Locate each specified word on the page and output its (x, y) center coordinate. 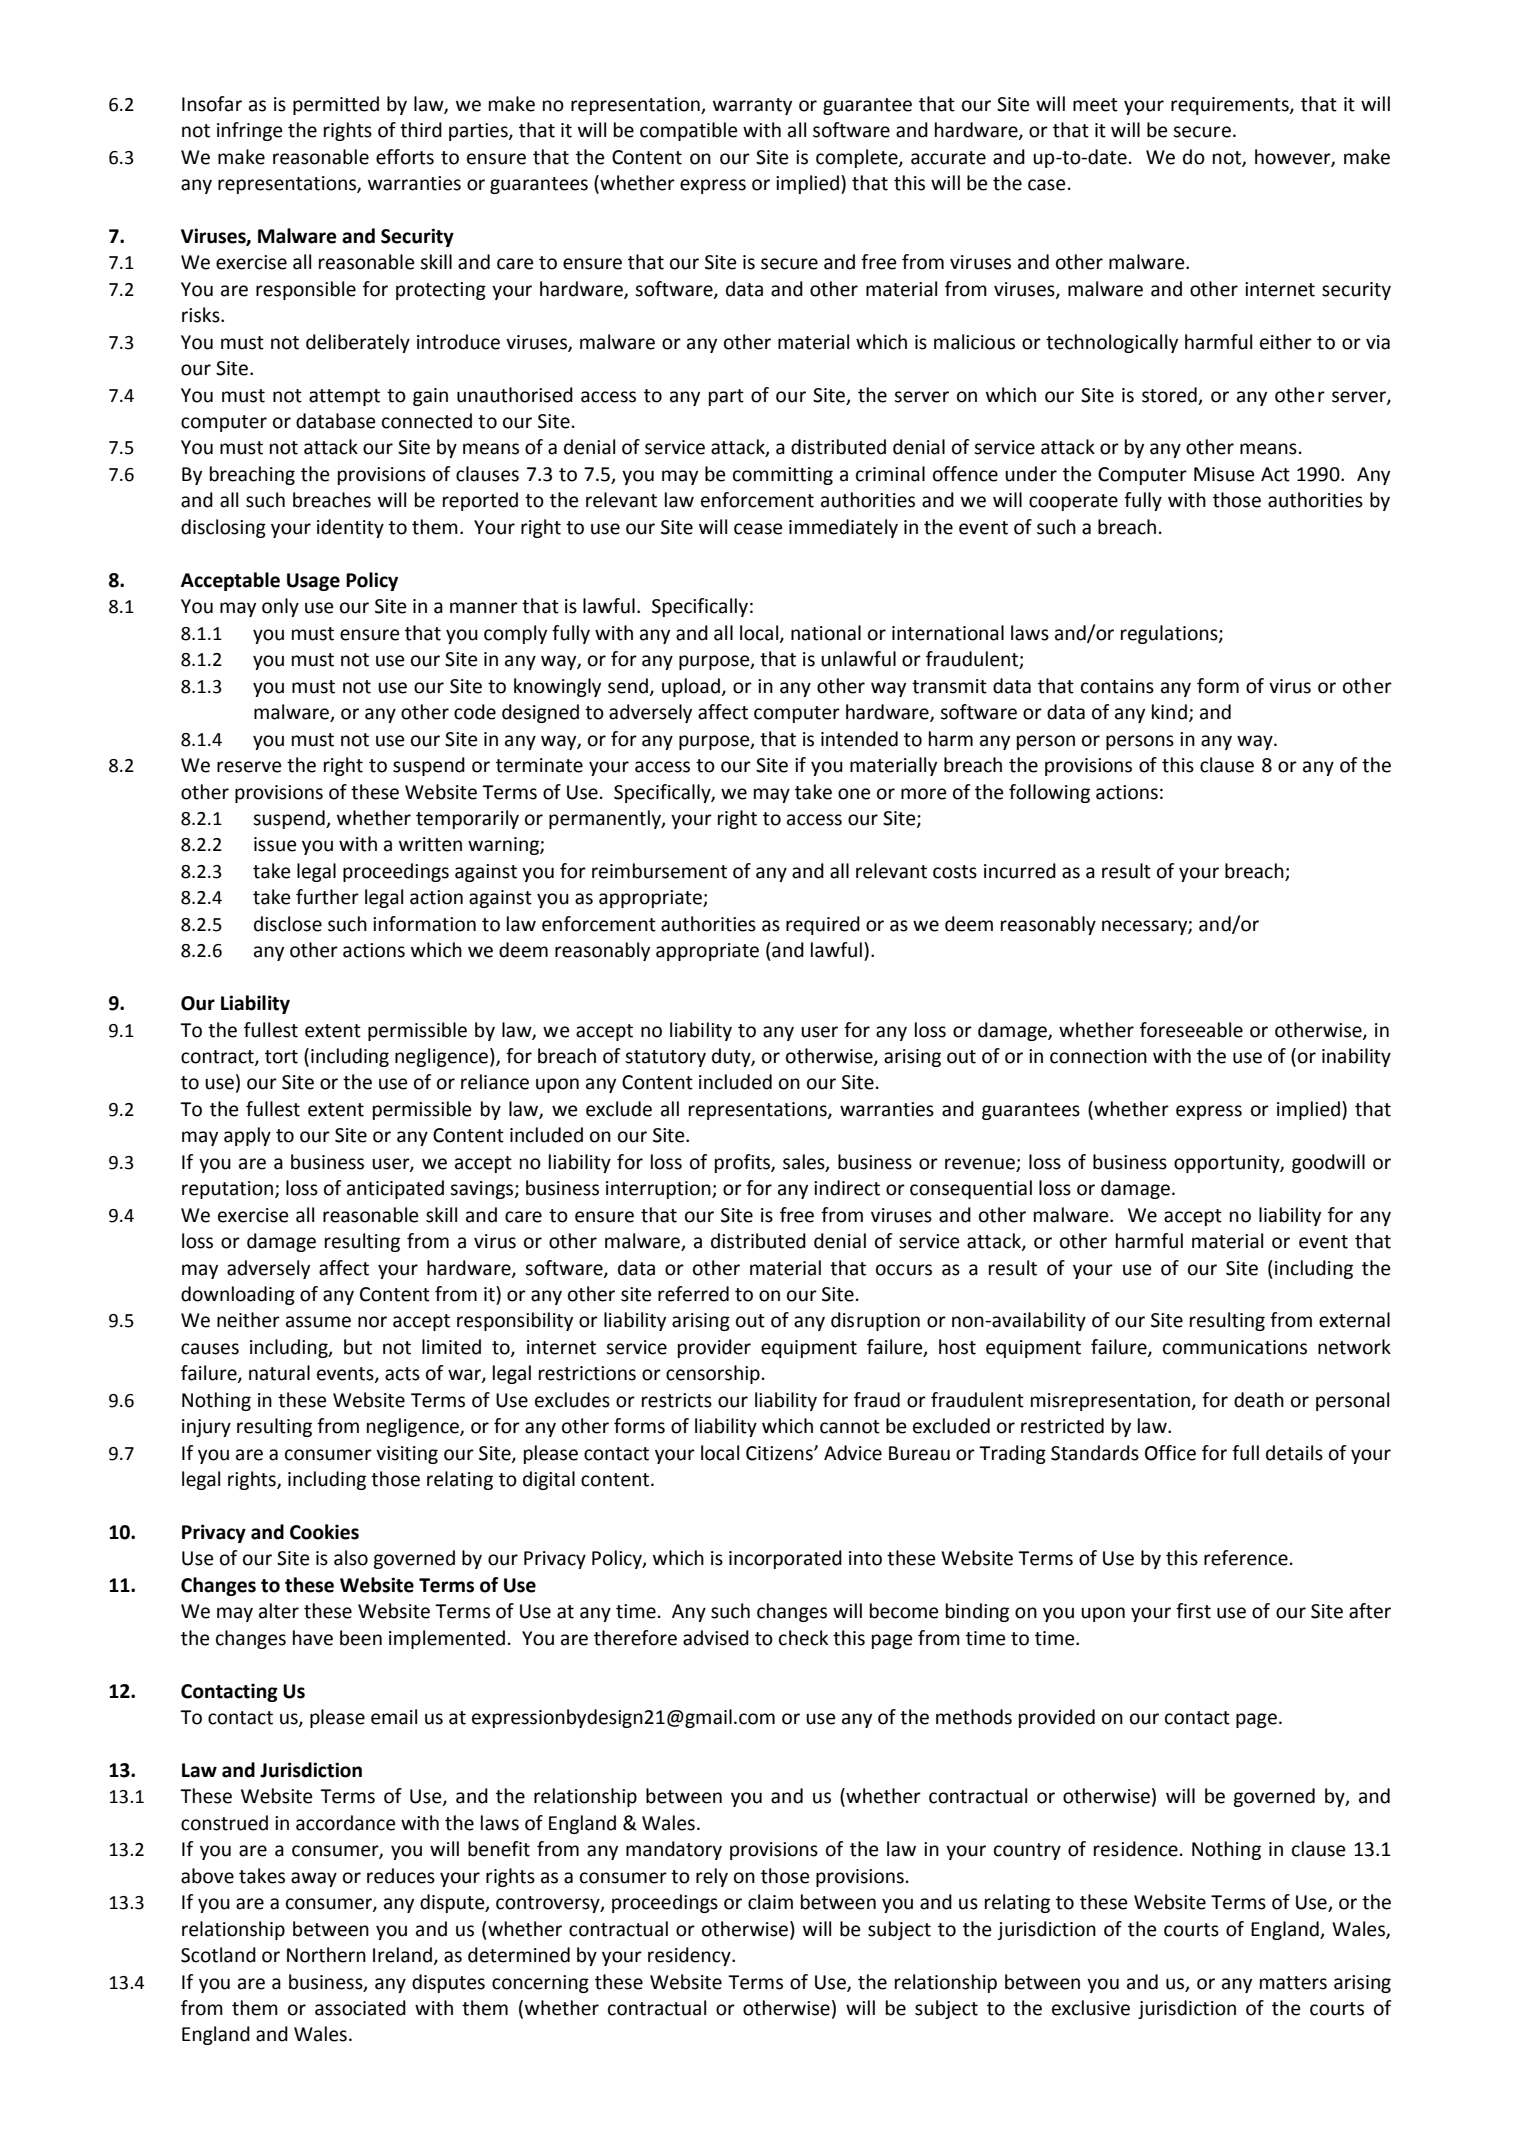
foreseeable (1191, 1030)
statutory (665, 1058)
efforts (405, 157)
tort (281, 1057)
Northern (326, 1955)
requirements (1231, 106)
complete (858, 158)
